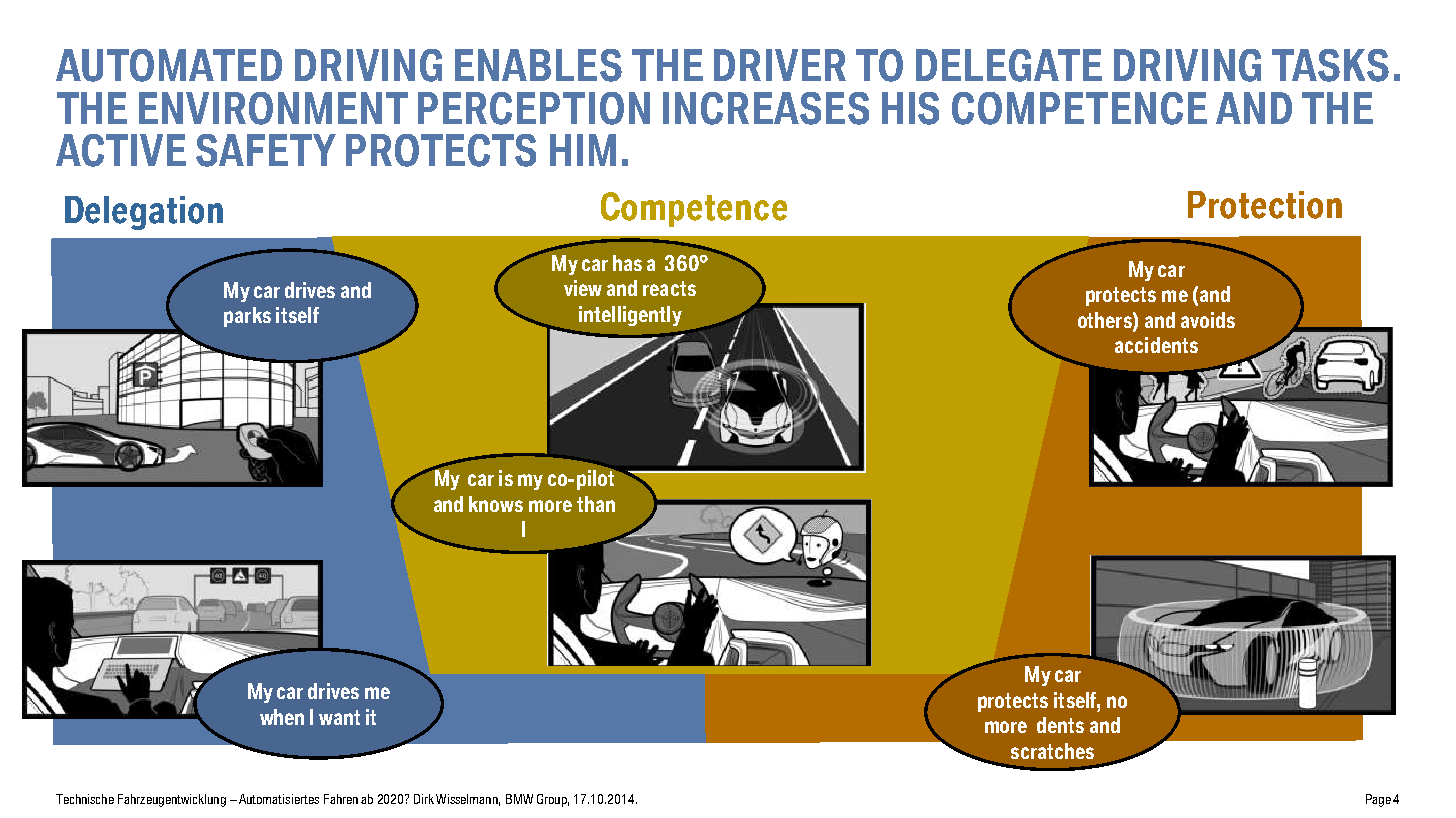 Image resolution: width=1456 pixels, height=818 pixels. What do you see at coordinates (1208, 320) in the screenshot?
I see `avoids` at bounding box center [1208, 320].
